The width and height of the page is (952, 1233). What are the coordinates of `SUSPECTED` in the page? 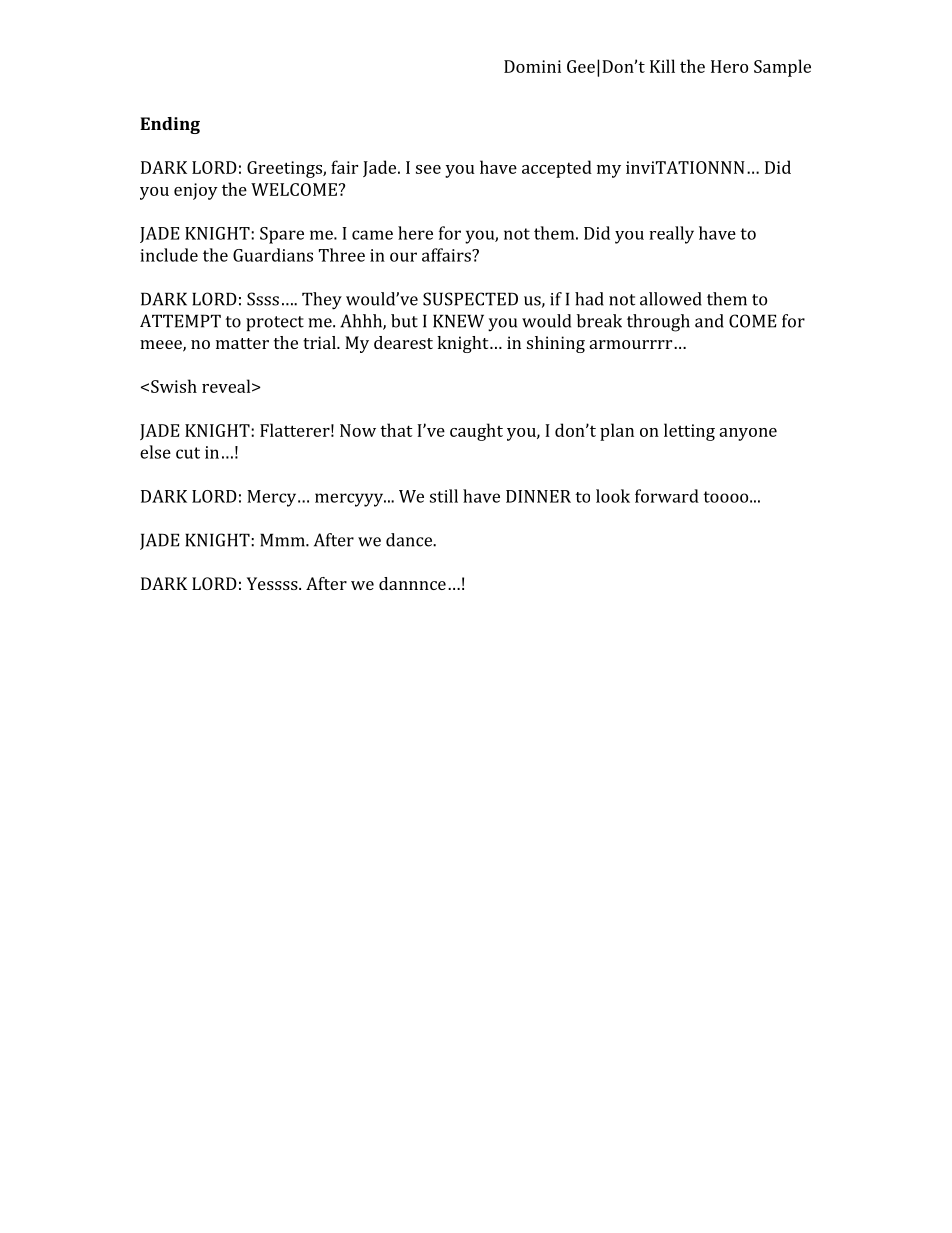 It's located at (470, 299).
